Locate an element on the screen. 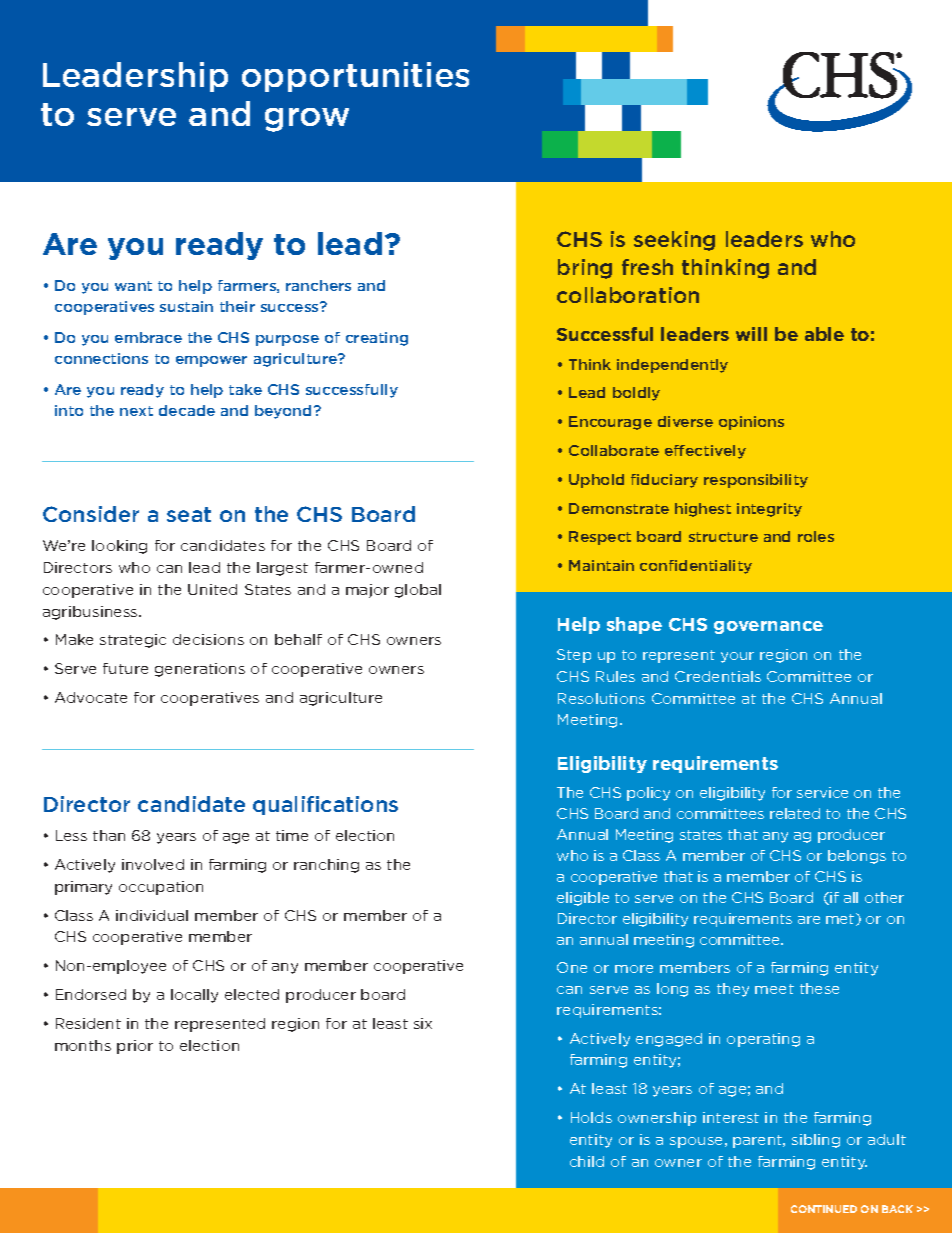  opportunities is located at coordinates (355, 77).
